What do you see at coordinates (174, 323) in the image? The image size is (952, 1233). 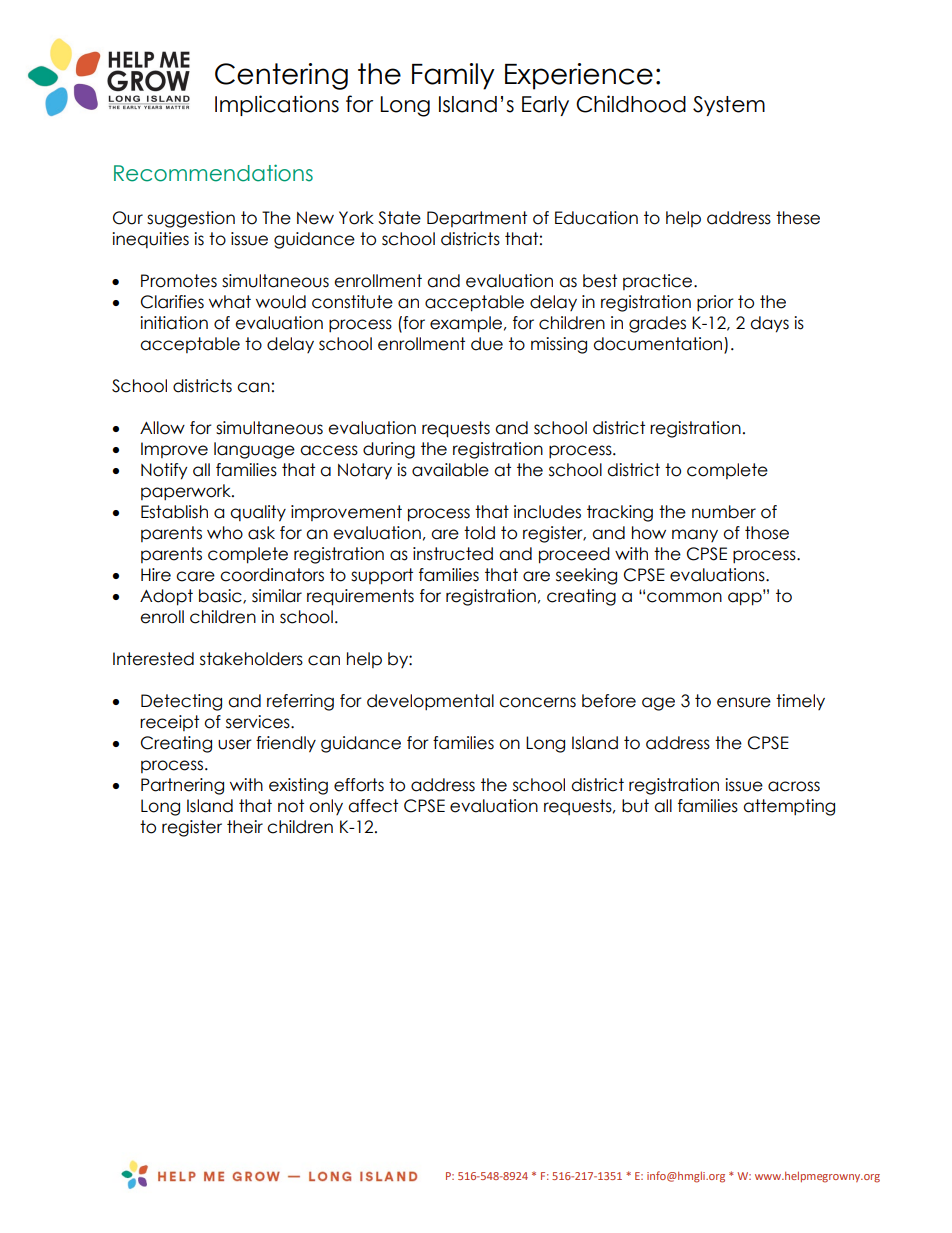 I see `initiation` at bounding box center [174, 323].
